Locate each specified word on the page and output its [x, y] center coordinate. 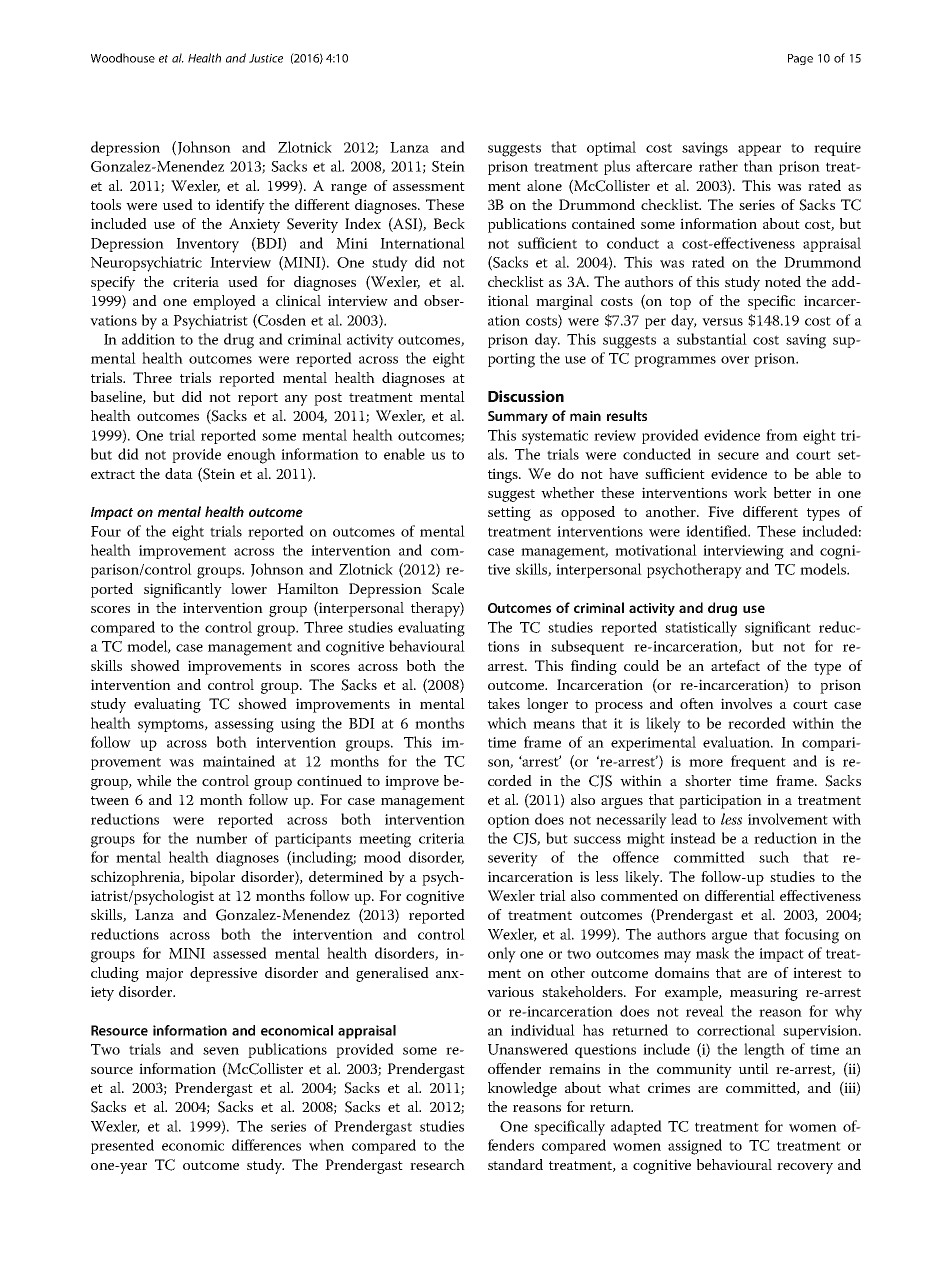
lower [249, 589]
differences [266, 1145]
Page [800, 59]
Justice [266, 58]
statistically [701, 629]
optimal [611, 148]
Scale [448, 589]
